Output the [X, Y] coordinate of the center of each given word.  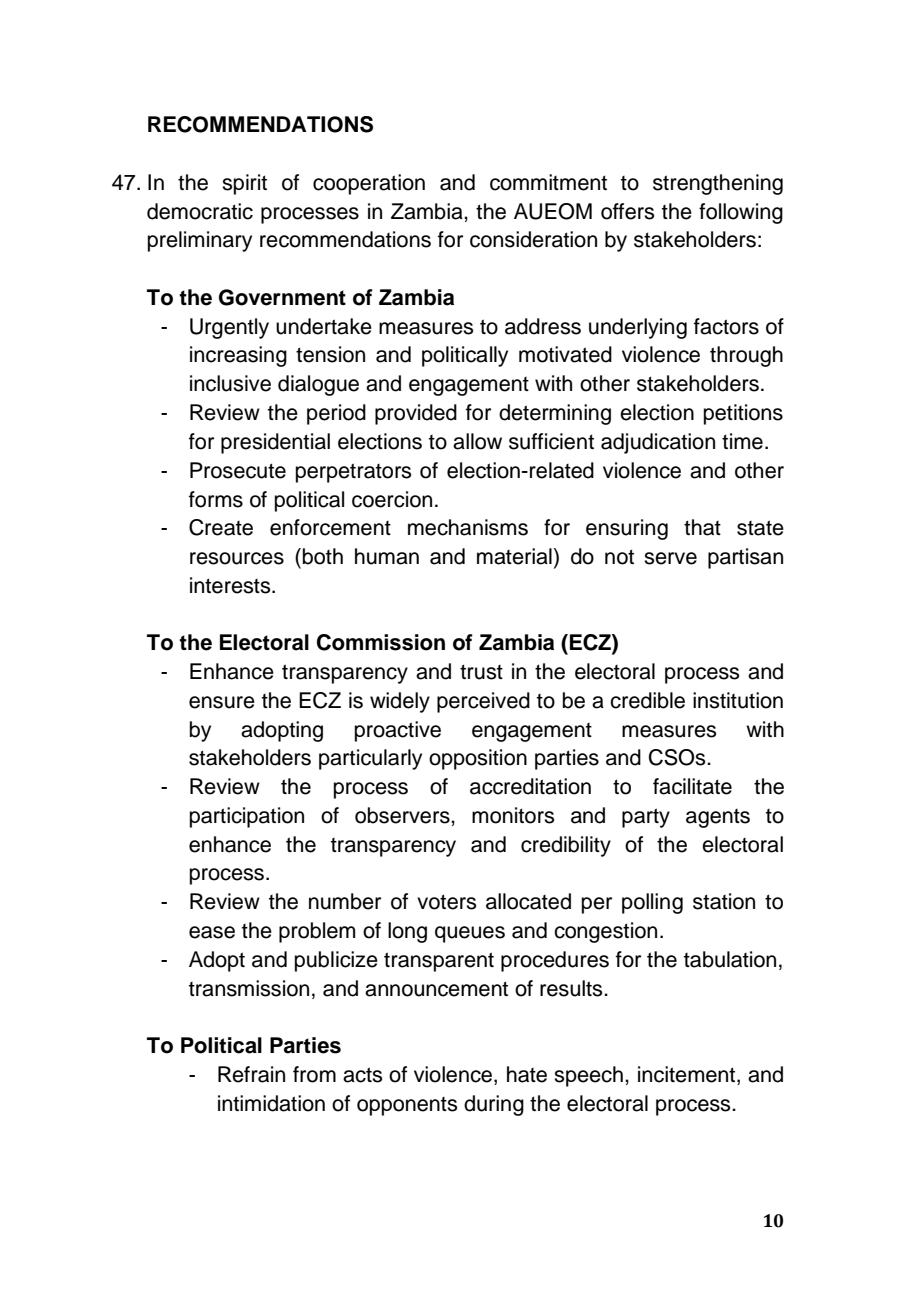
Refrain [251, 1074]
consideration [533, 239]
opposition [478, 759]
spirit [244, 184]
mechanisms [468, 527]
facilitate [692, 786]
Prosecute [238, 470]
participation [247, 817]
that [702, 527]
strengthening [718, 184]
